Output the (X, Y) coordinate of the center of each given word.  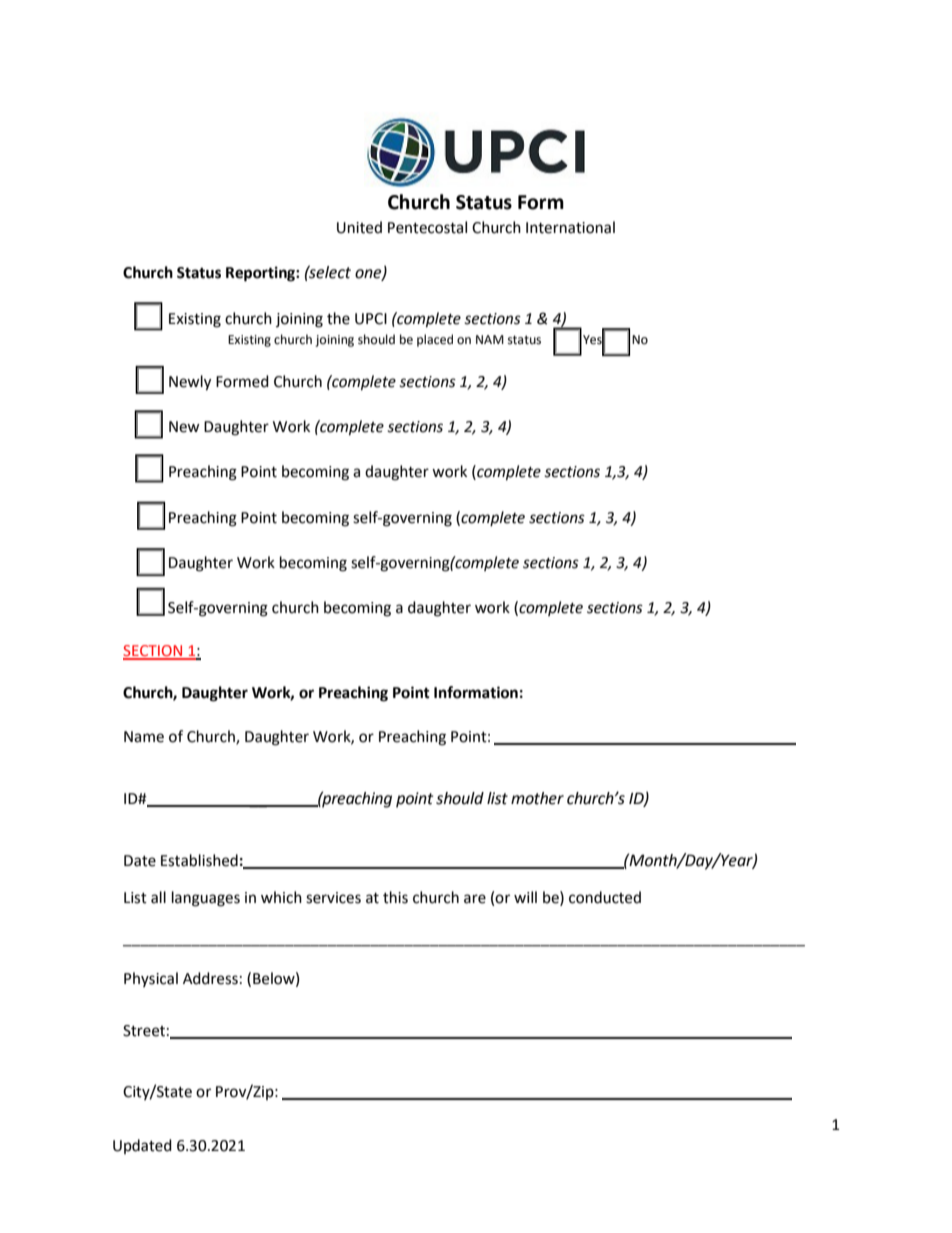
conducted (605, 897)
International (570, 227)
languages (206, 899)
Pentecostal (427, 227)
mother (537, 798)
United (359, 227)
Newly (190, 383)
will (525, 897)
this (395, 897)
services (333, 898)
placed (435, 340)
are (475, 899)
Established (199, 860)
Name (144, 737)
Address (210, 978)
